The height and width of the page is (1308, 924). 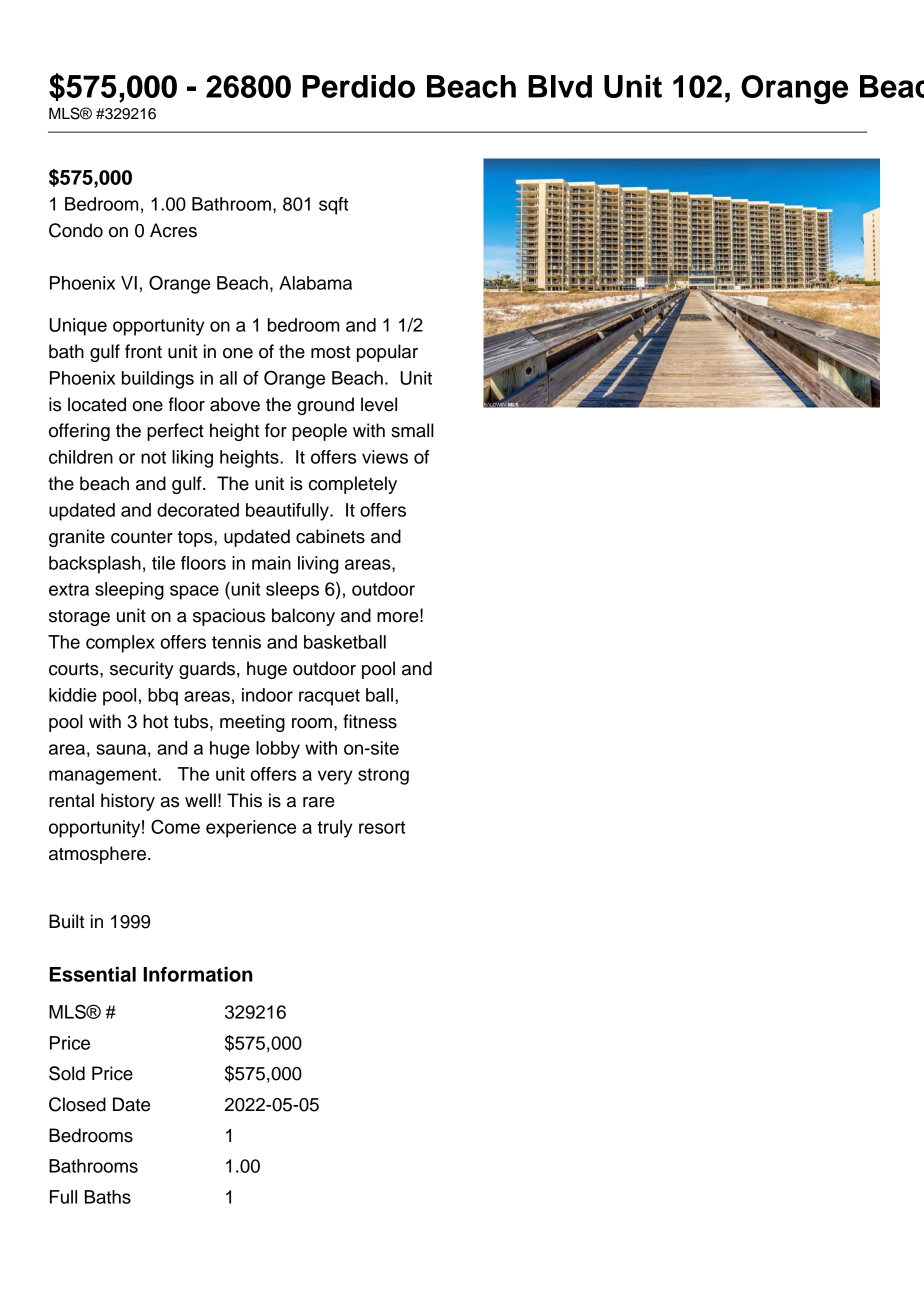 What do you see at coordinates (335, 777) in the page?
I see `very` at bounding box center [335, 777].
